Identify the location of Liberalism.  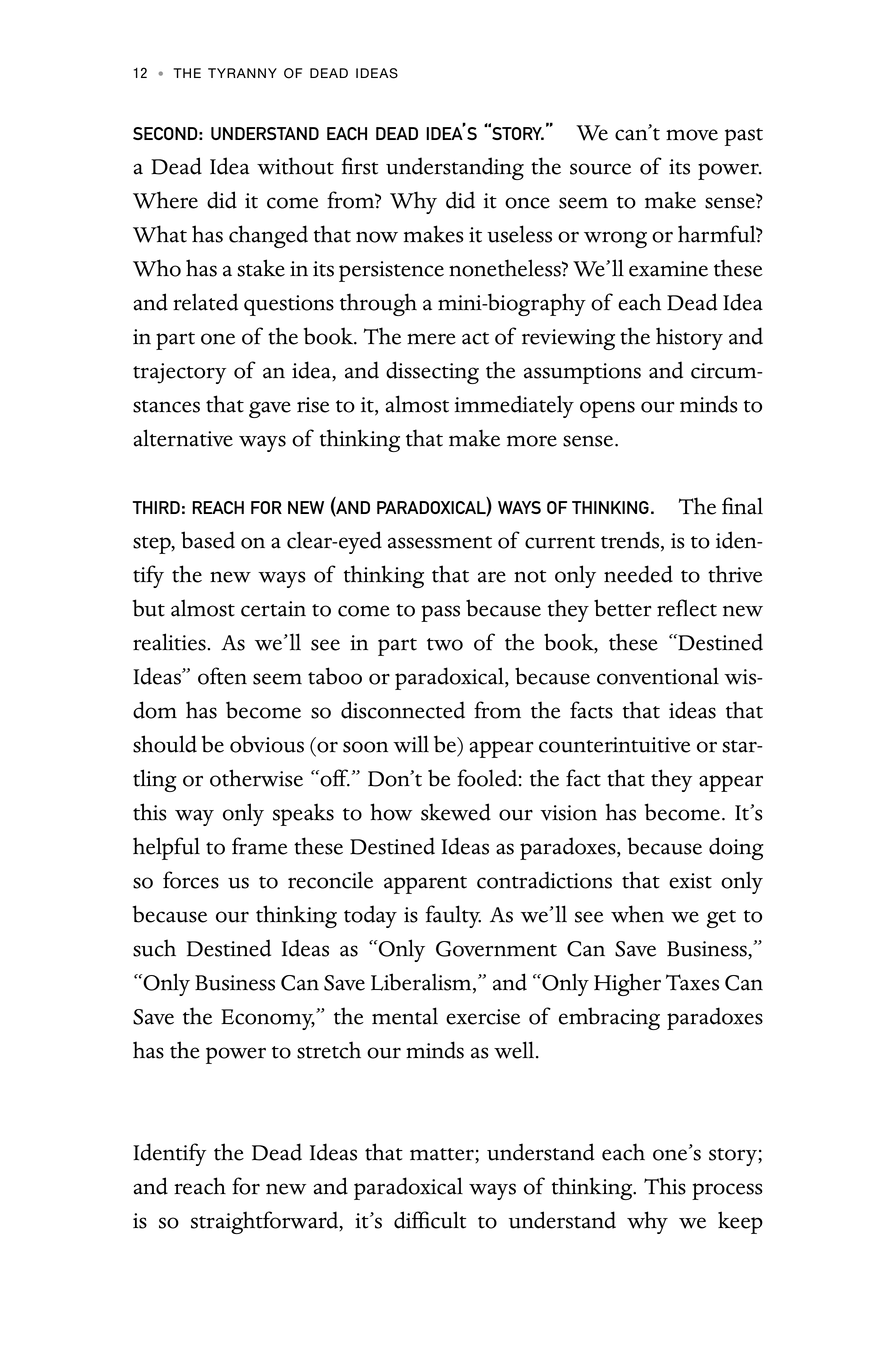
(422, 983).
